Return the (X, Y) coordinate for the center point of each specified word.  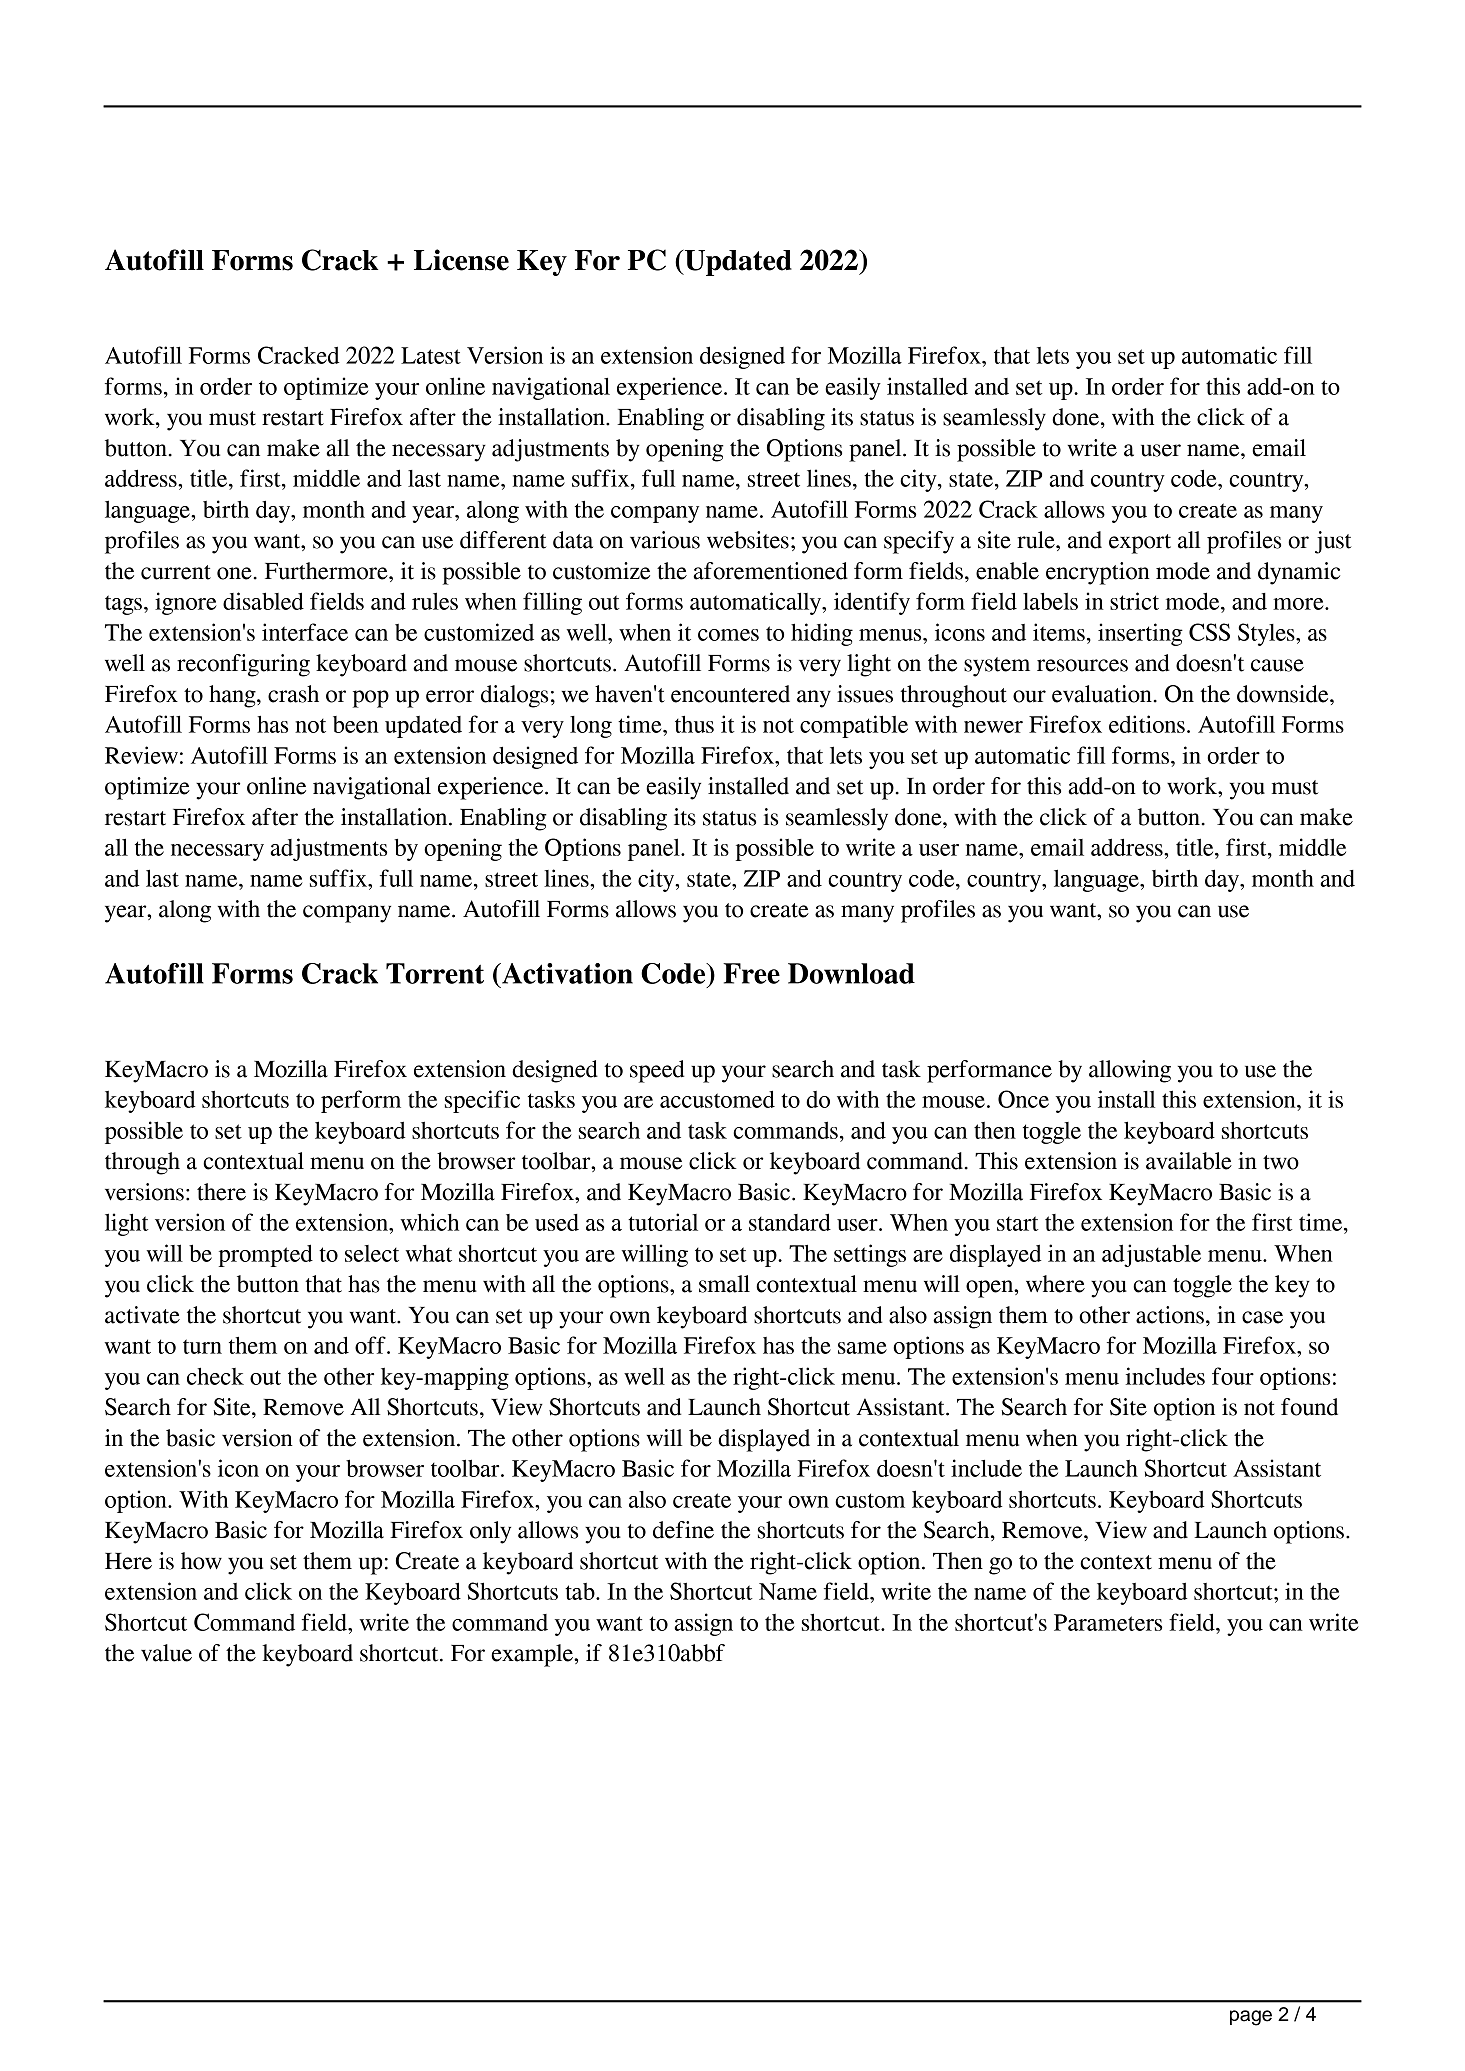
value (166, 1653)
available (1189, 1161)
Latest (431, 355)
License (461, 260)
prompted (266, 1255)
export (1140, 544)
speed (657, 1071)
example (533, 1655)
